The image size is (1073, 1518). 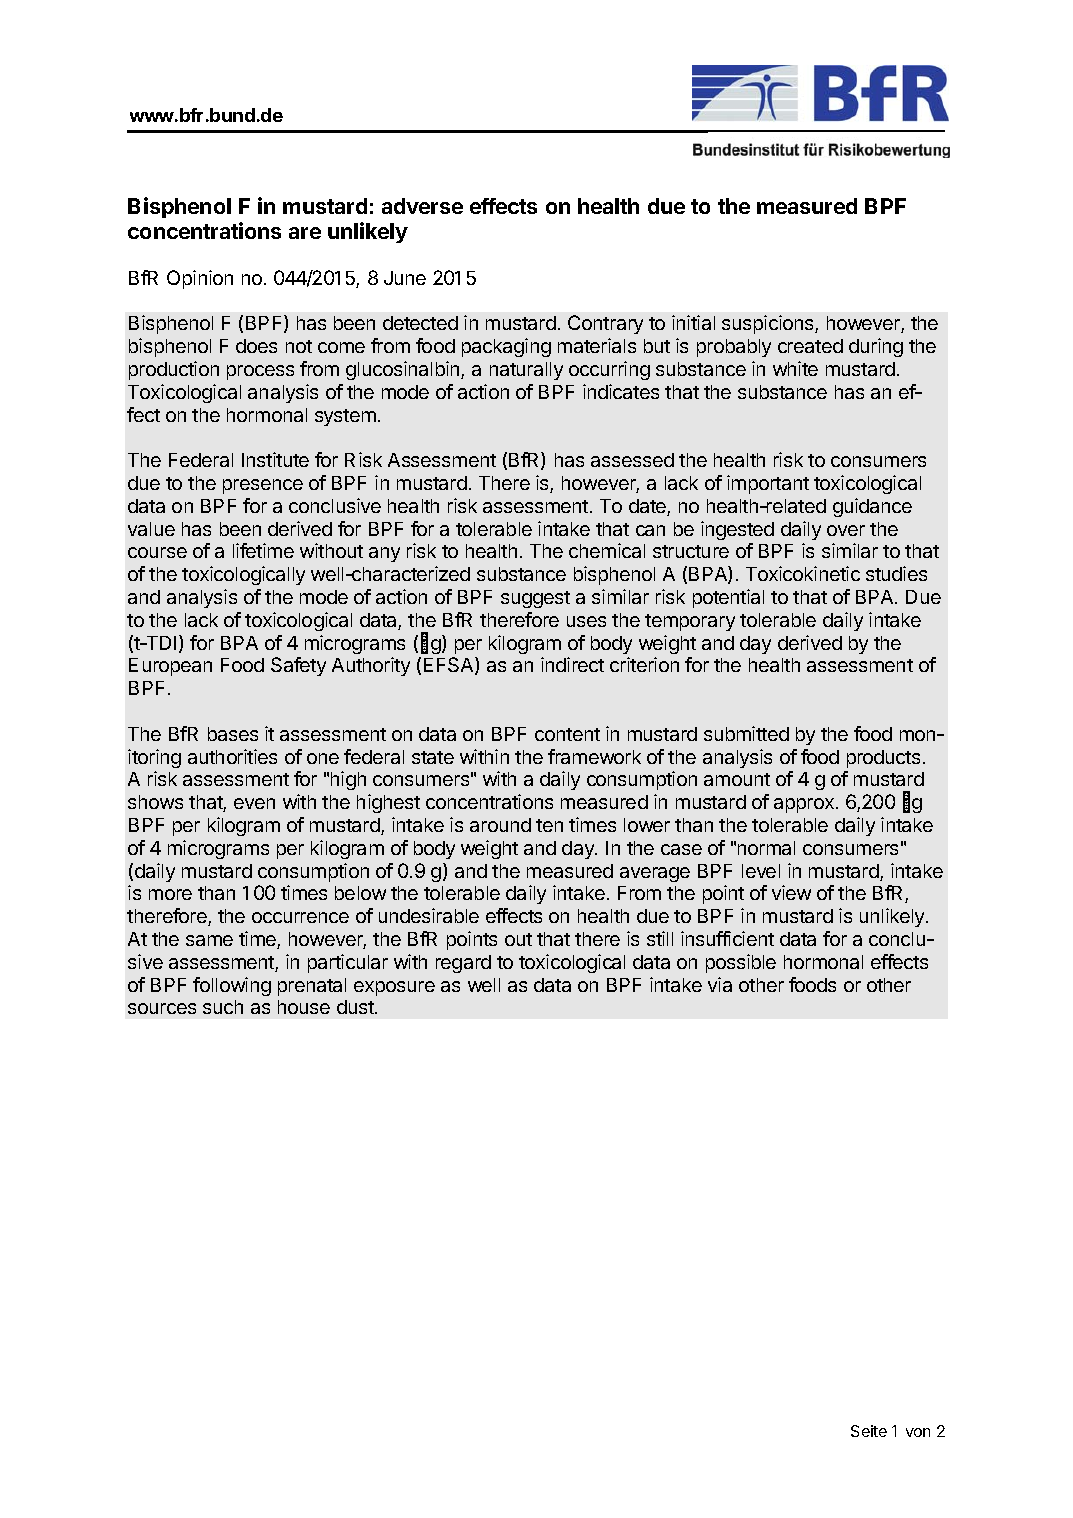 What do you see at coordinates (869, 1431) in the page?
I see `Seite` at bounding box center [869, 1431].
